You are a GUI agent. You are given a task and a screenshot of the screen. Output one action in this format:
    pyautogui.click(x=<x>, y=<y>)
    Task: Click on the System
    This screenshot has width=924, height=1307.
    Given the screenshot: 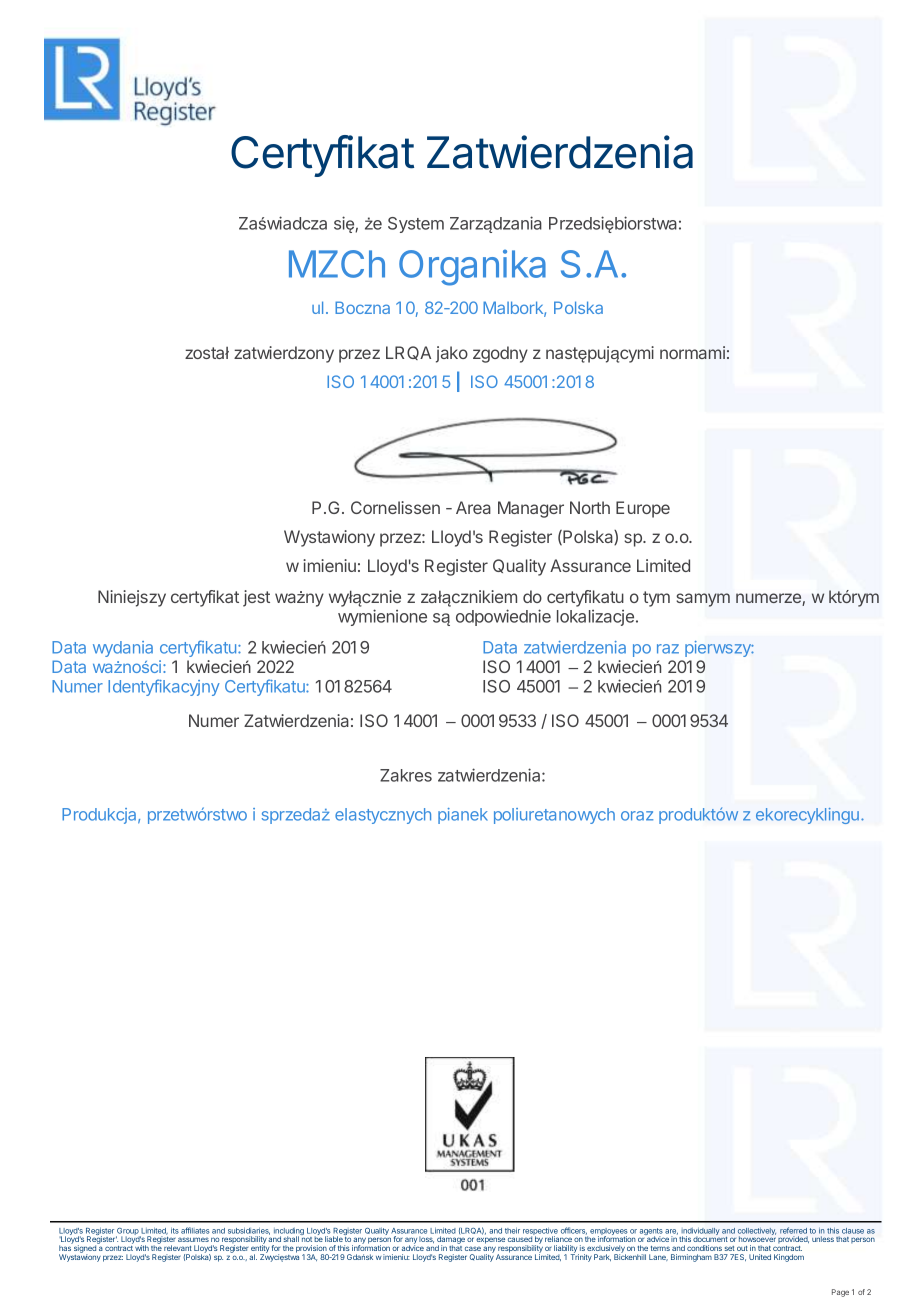 What is the action you would take?
    pyautogui.click(x=416, y=225)
